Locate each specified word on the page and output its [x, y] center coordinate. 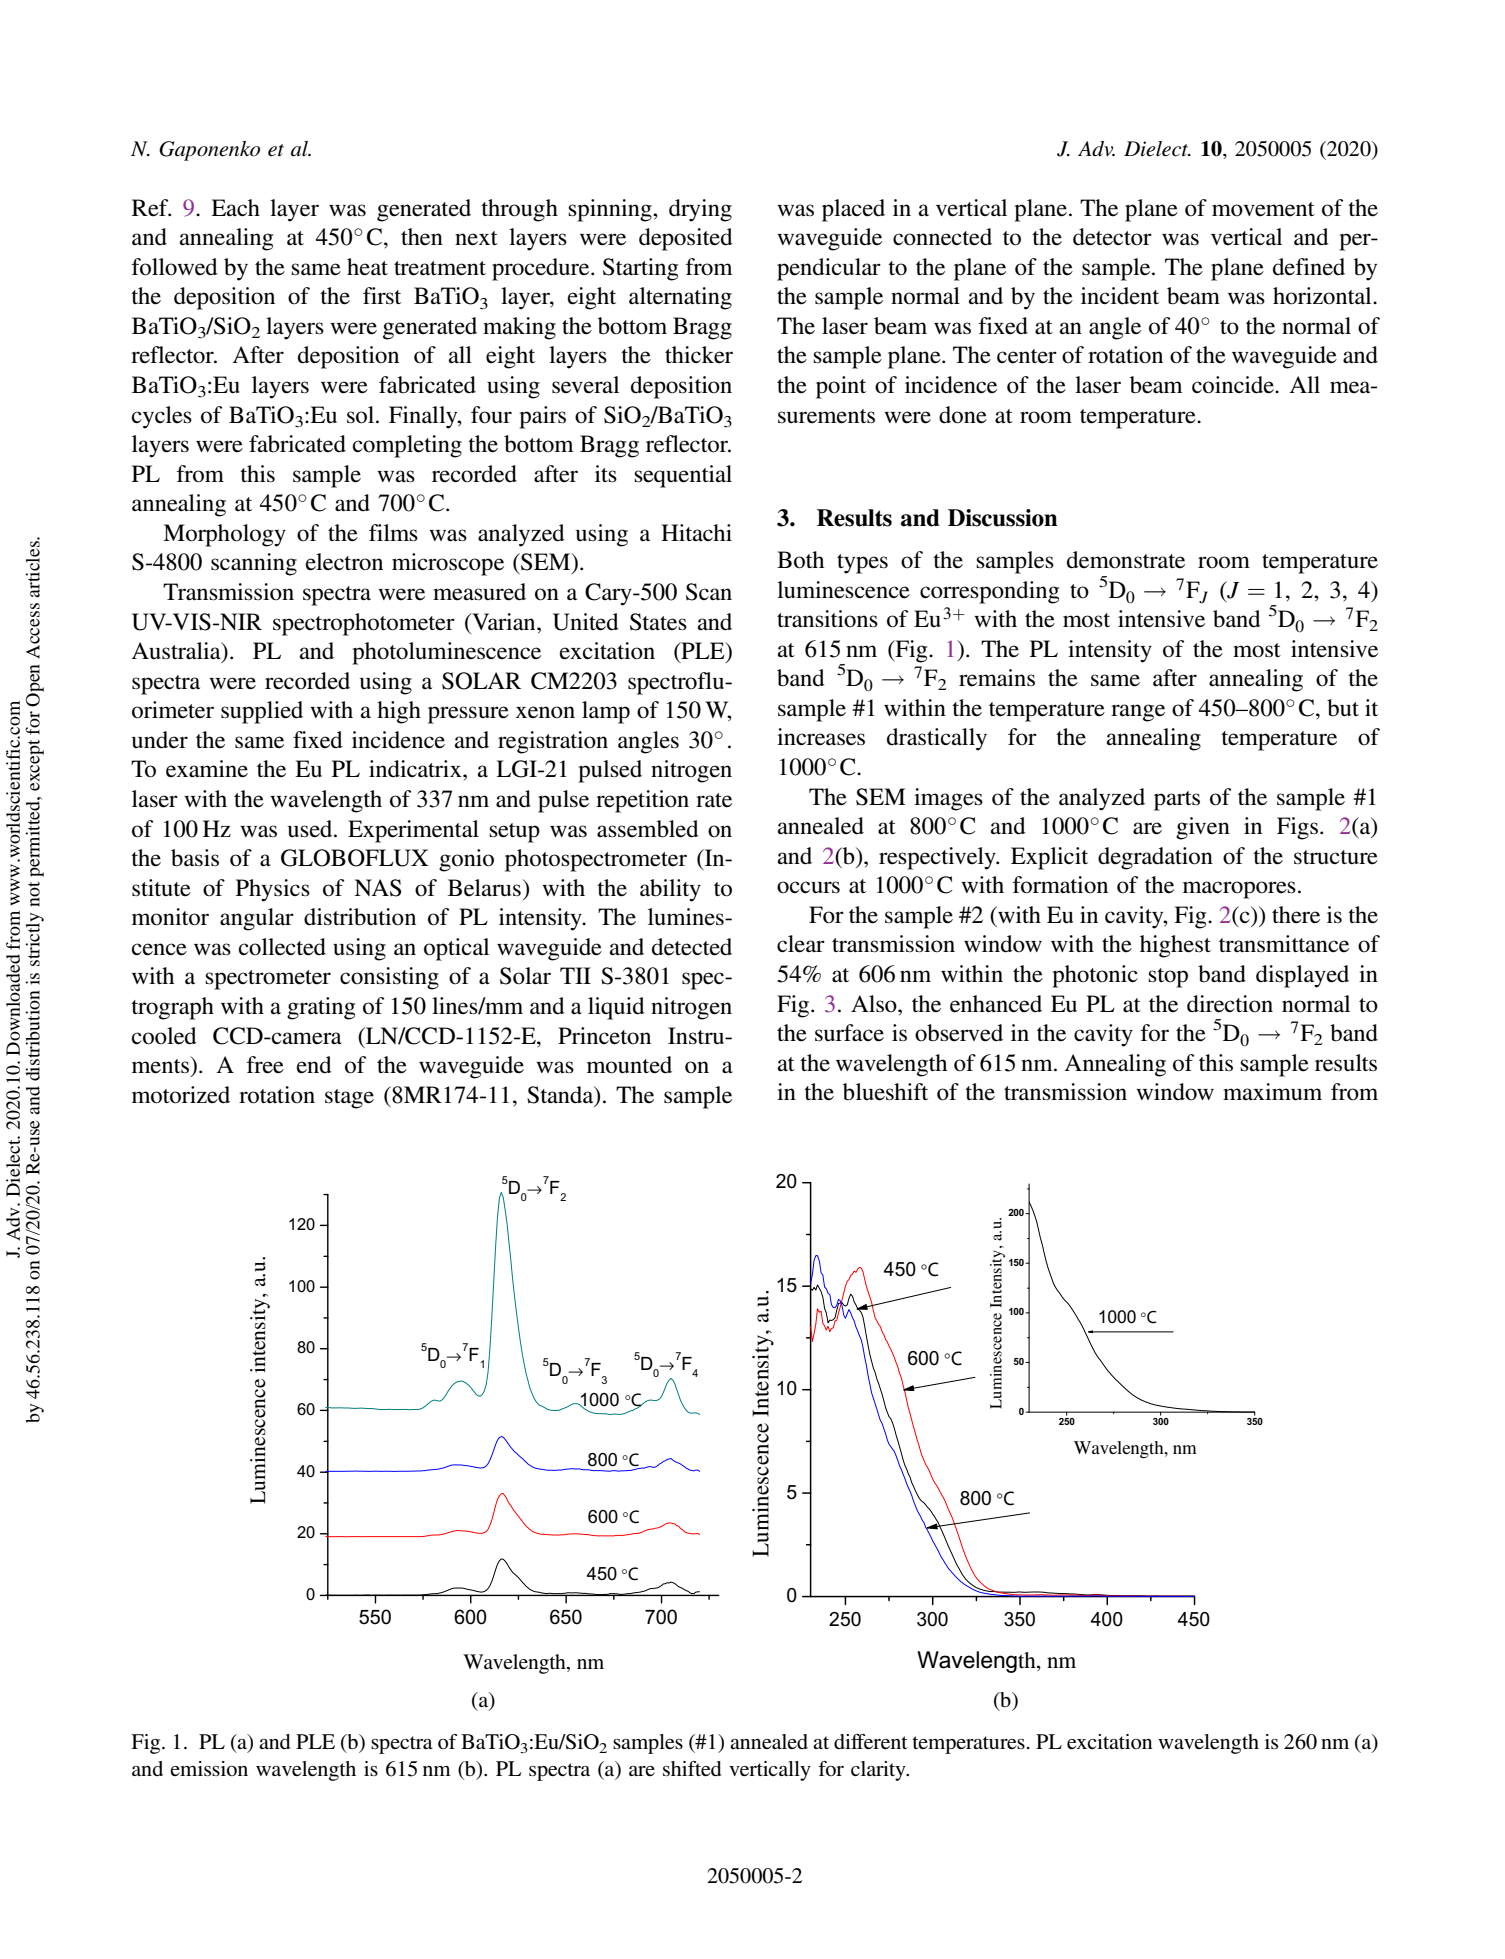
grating [321, 1008]
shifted [692, 1768]
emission [209, 1768]
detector [1112, 237]
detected [692, 947]
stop [1168, 978]
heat [367, 267]
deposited [686, 239]
